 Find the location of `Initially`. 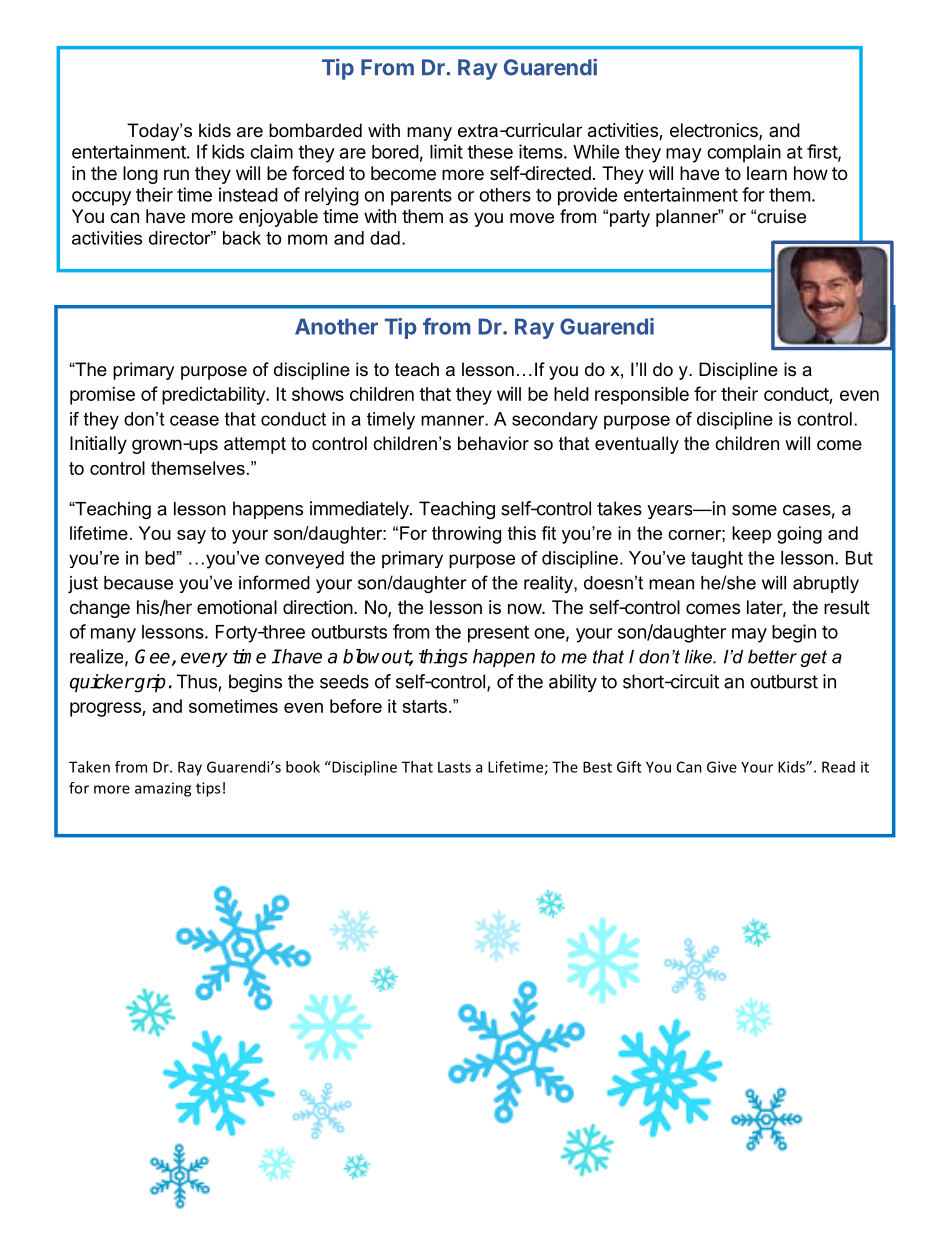

Initially is located at coordinates (98, 445).
